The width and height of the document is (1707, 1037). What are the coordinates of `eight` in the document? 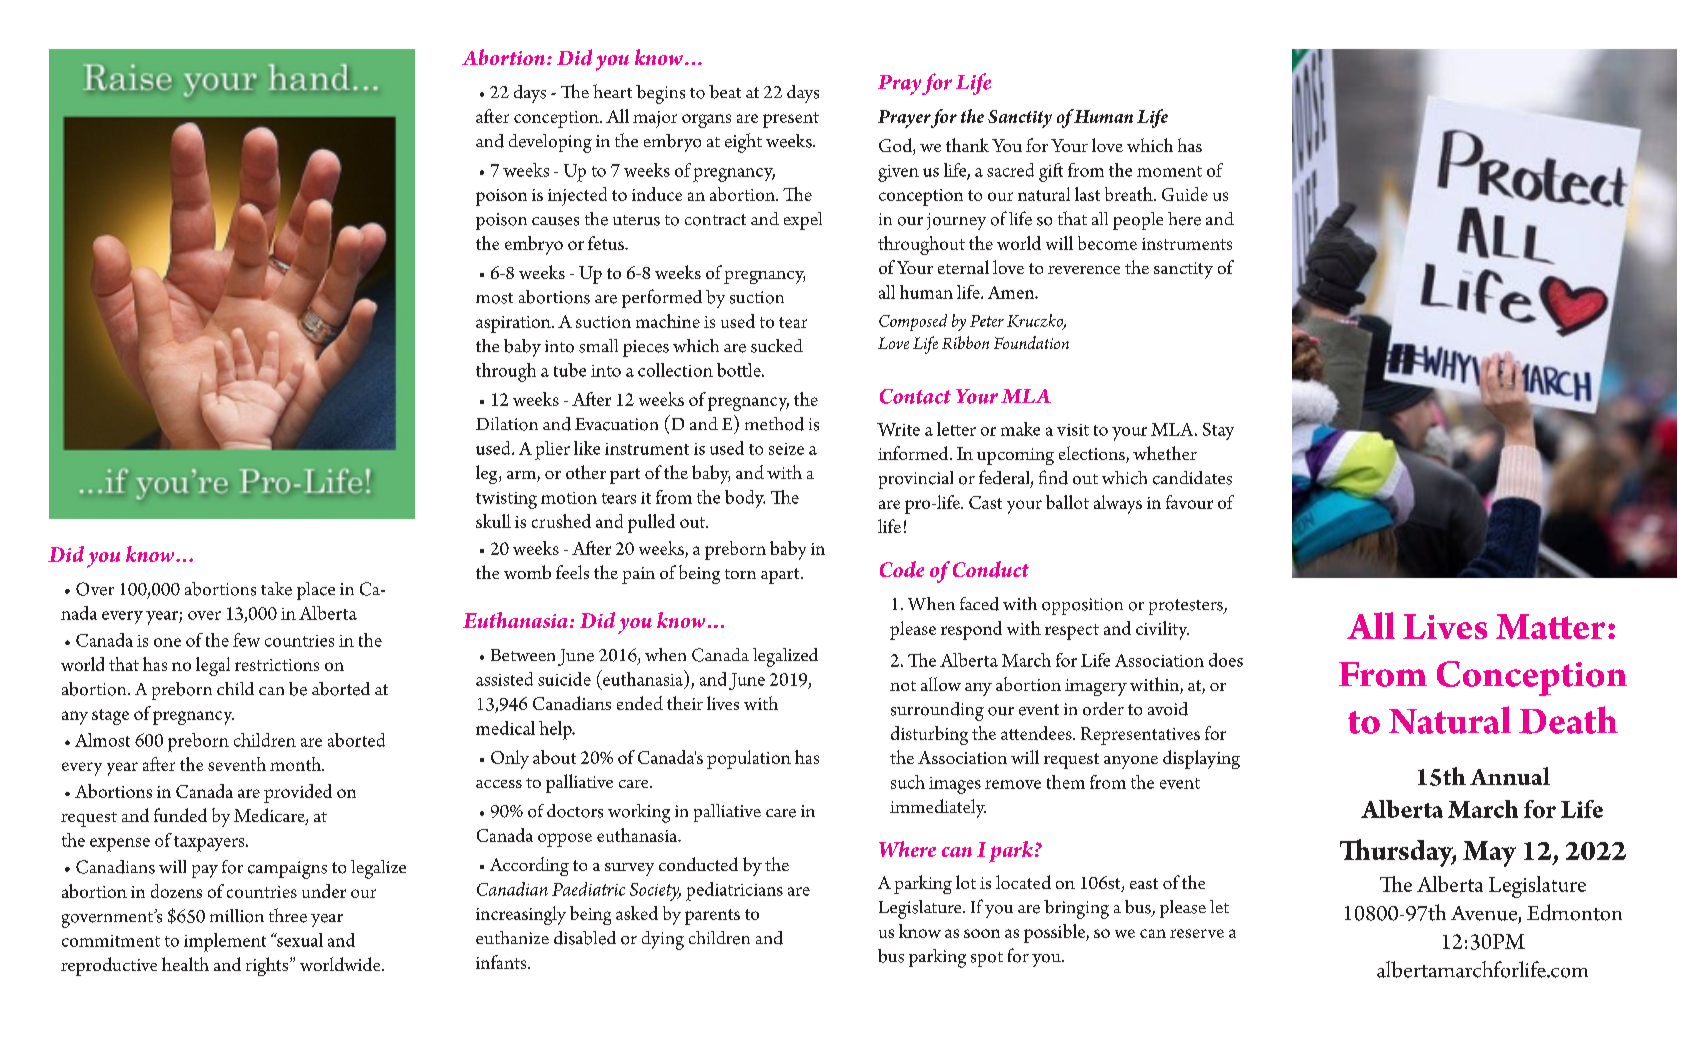 It's located at (743, 143).
